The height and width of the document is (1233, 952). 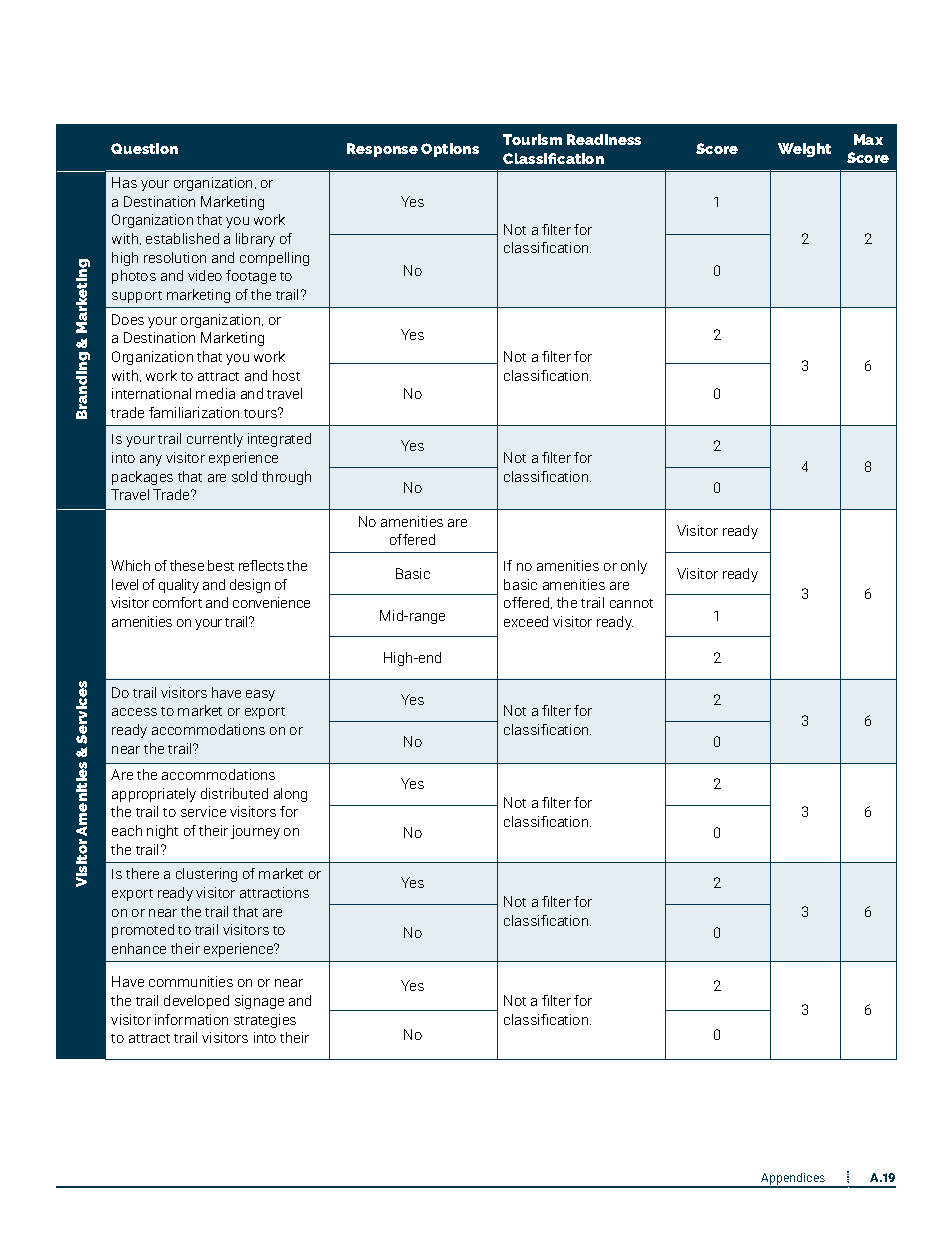 What do you see at coordinates (260, 695) in the document?
I see `easy` at bounding box center [260, 695].
